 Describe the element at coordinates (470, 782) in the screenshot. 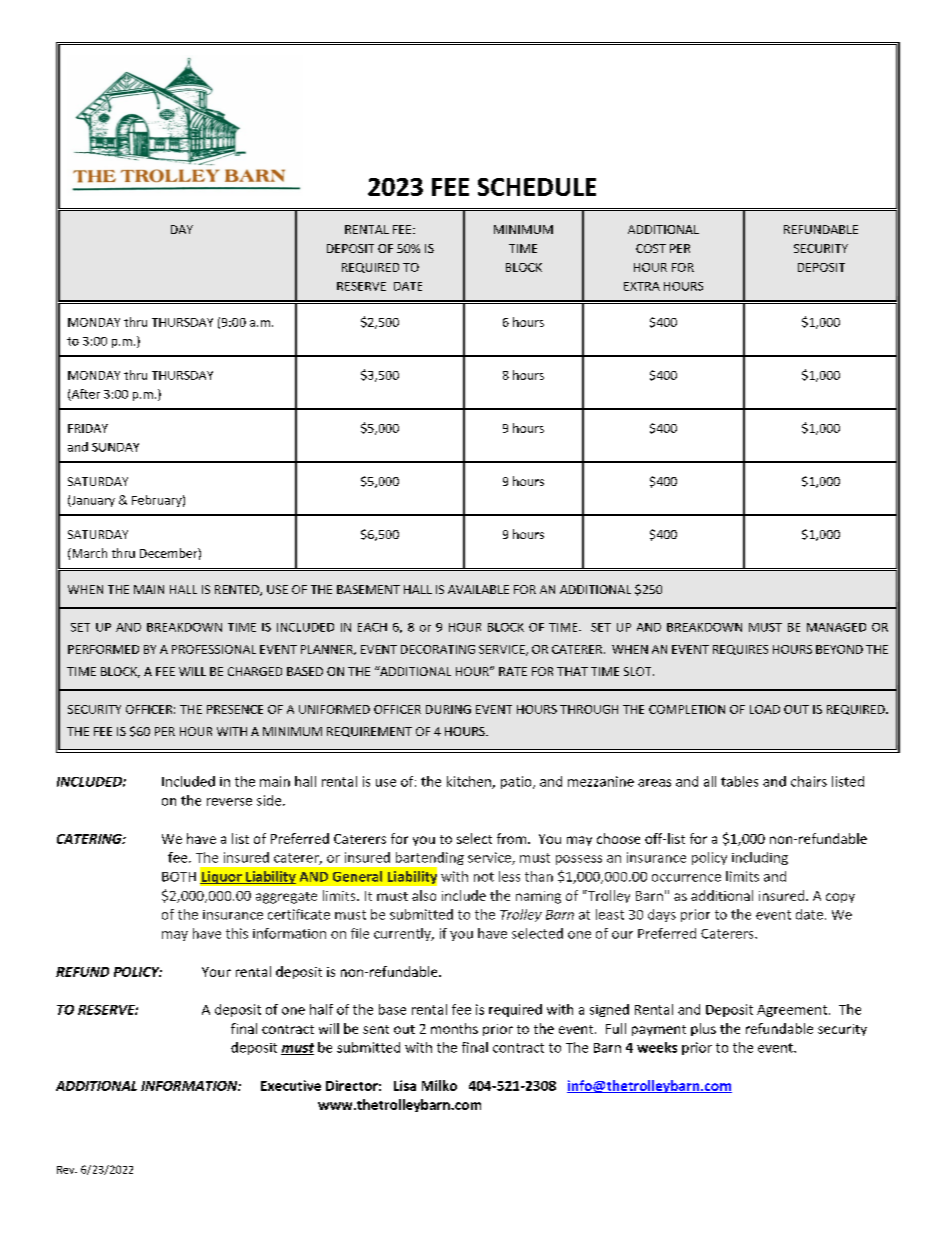

I see `kitchen` at that location.
